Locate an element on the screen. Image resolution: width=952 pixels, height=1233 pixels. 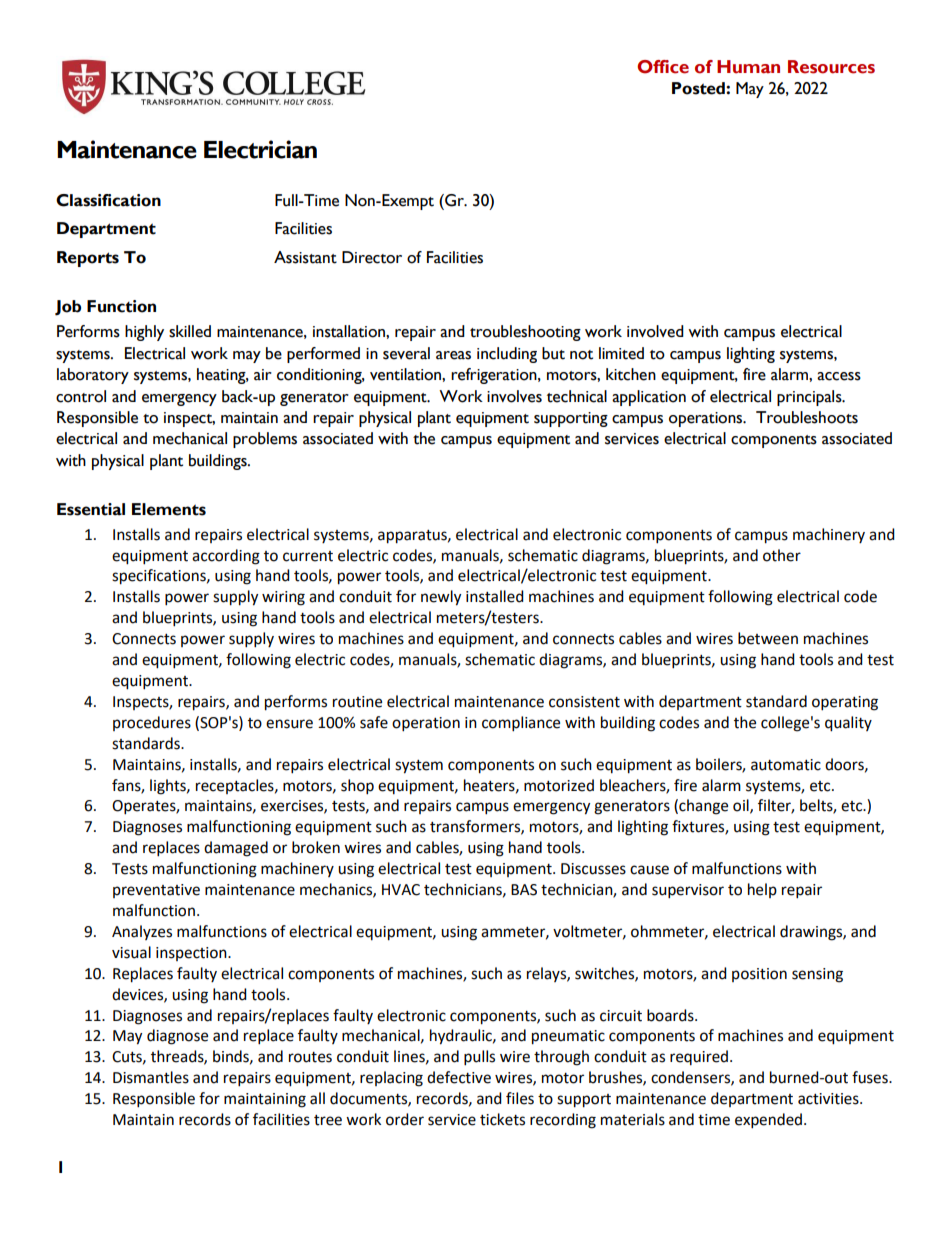
procedures is located at coordinates (152, 723).
